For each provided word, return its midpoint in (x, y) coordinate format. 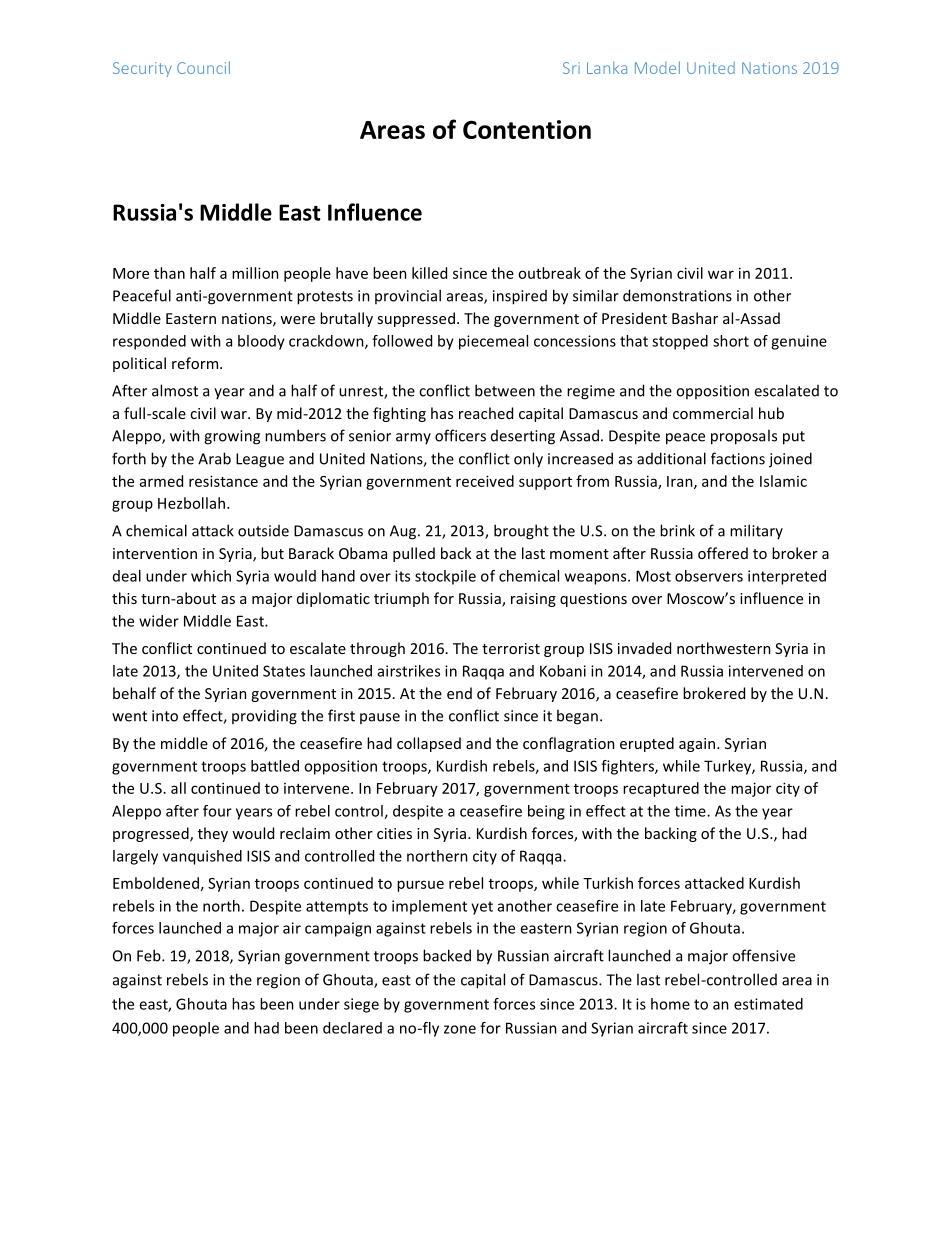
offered (723, 553)
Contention (527, 129)
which (211, 576)
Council (203, 67)
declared (352, 1028)
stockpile (445, 577)
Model (657, 67)
